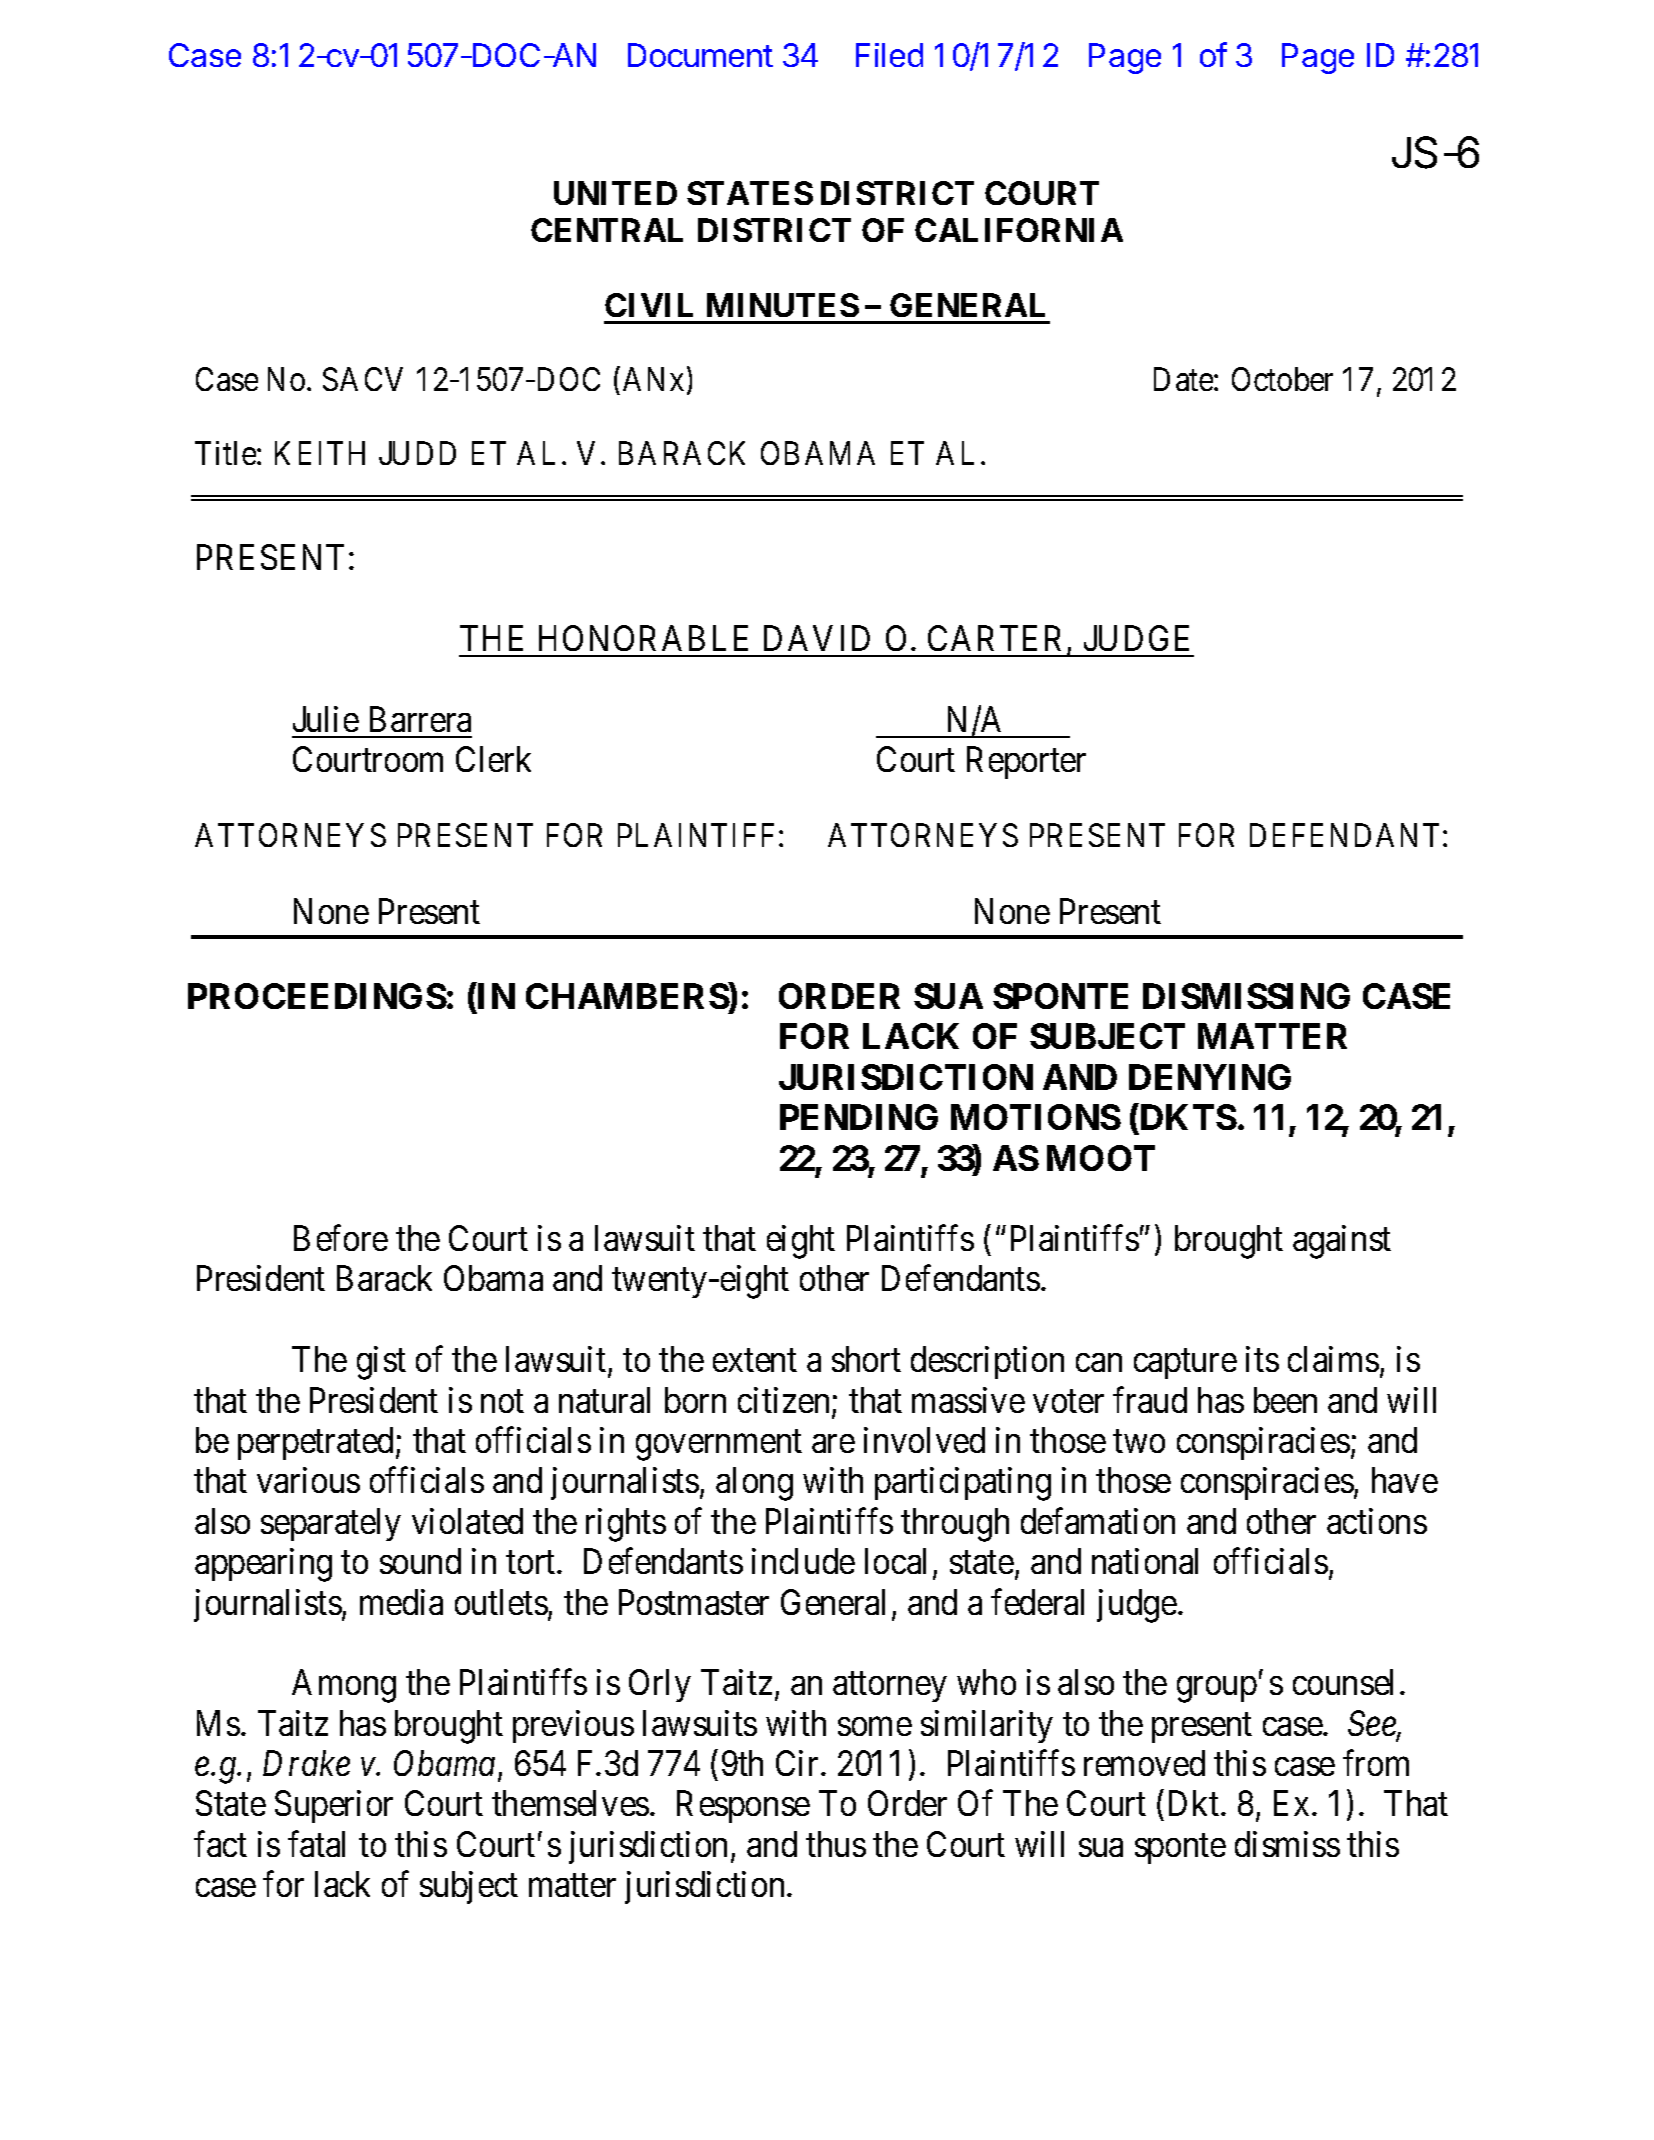 The image size is (1654, 2140). Describe the element at coordinates (615, 193) in the image. I see `UNITED` at that location.
